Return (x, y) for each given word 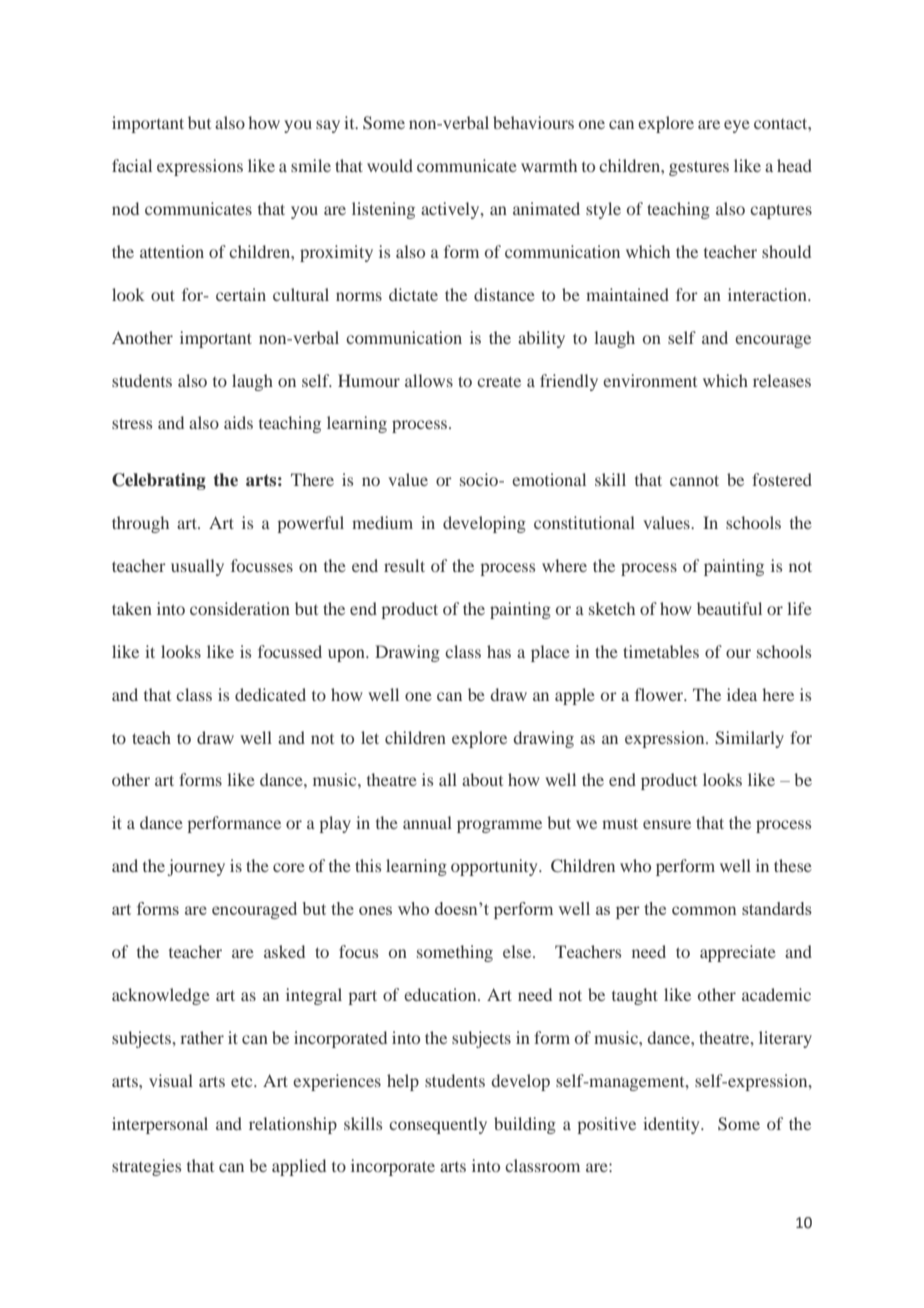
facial (132, 165)
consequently (438, 1125)
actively (451, 210)
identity (672, 1125)
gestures (699, 168)
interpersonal (160, 1125)
